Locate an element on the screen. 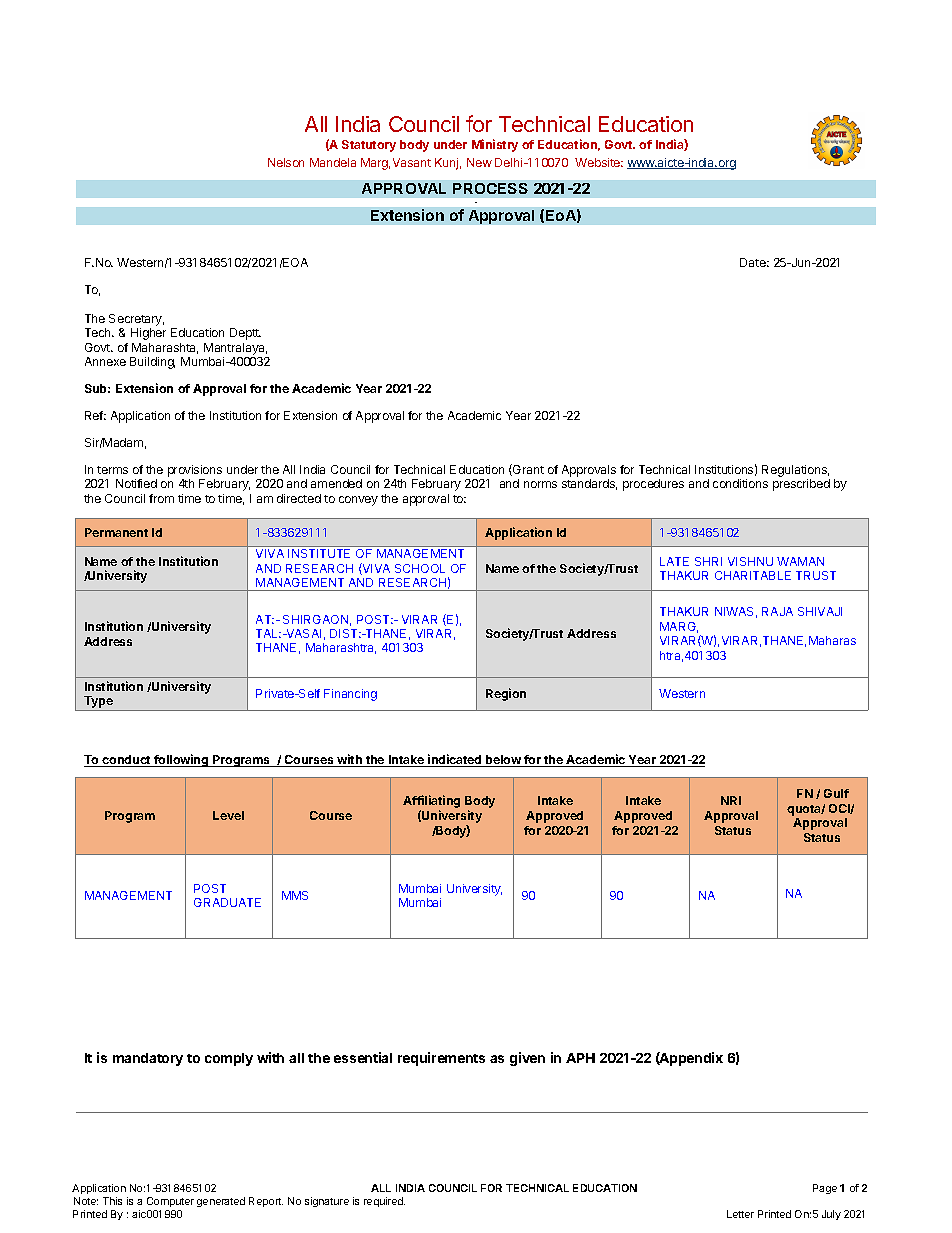  MMS is located at coordinates (295, 895).
